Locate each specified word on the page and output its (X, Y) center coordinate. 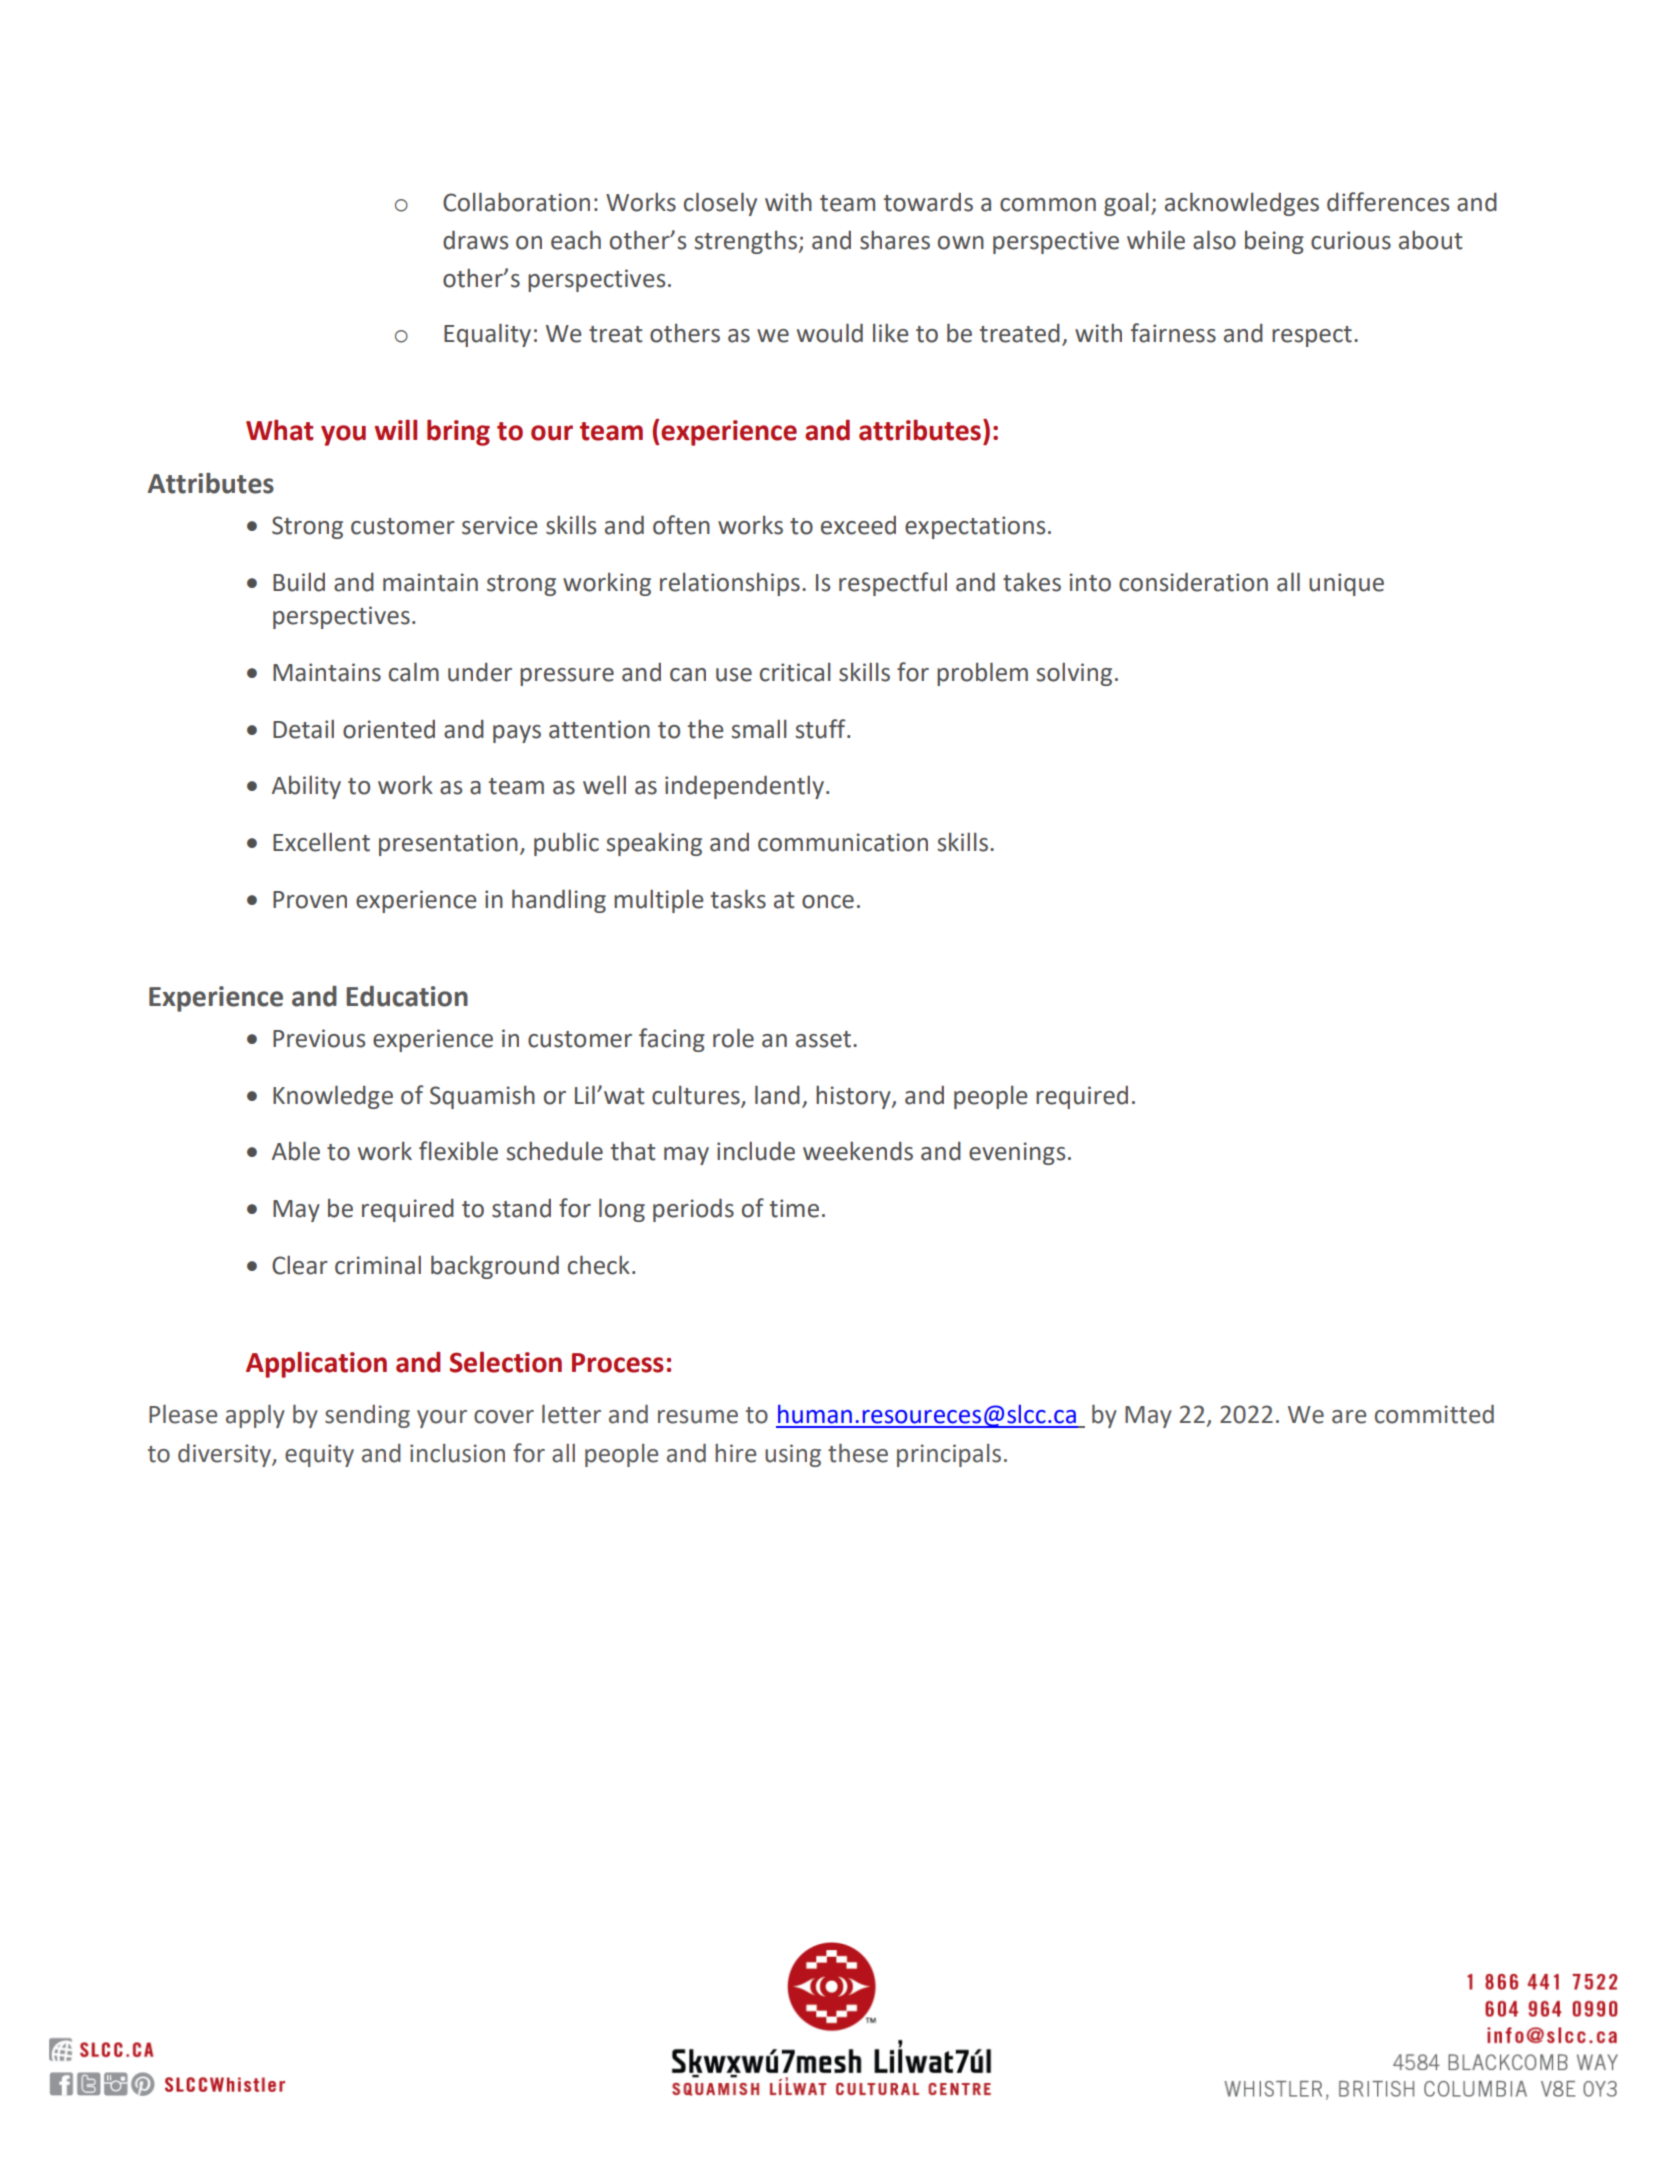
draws (475, 240)
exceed (858, 525)
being (1274, 242)
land (777, 1095)
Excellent (321, 842)
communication (843, 842)
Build (299, 582)
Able (296, 1151)
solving (1074, 674)
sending (367, 1416)
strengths (745, 242)
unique (1346, 584)
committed (1434, 1414)
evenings (1017, 1153)
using (793, 1455)
